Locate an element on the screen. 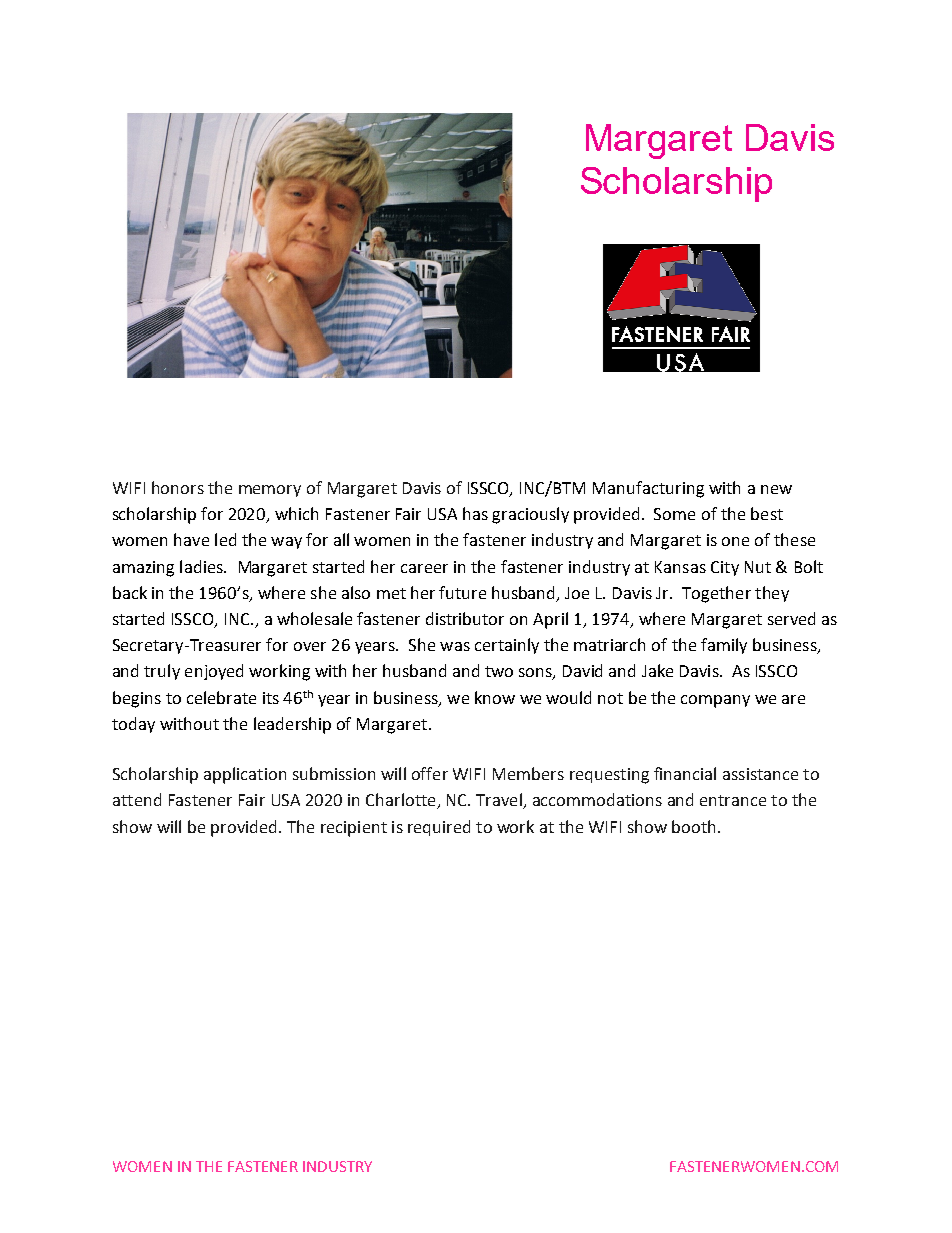  has is located at coordinates (475, 513).
